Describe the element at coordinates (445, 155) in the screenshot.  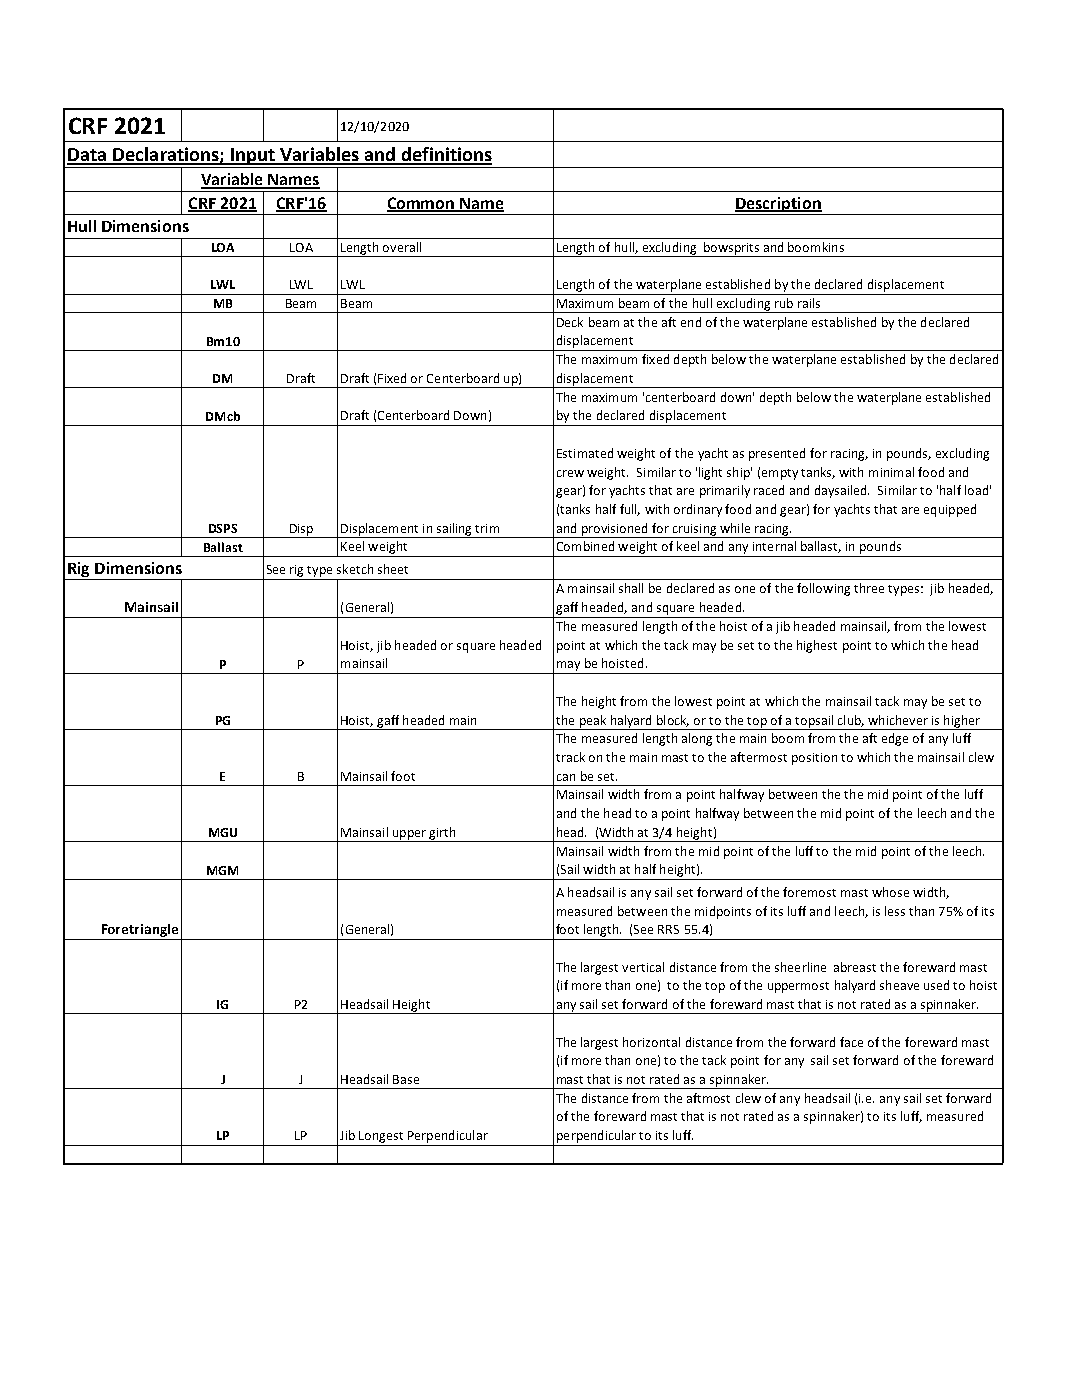
I see `definitions` at that location.
